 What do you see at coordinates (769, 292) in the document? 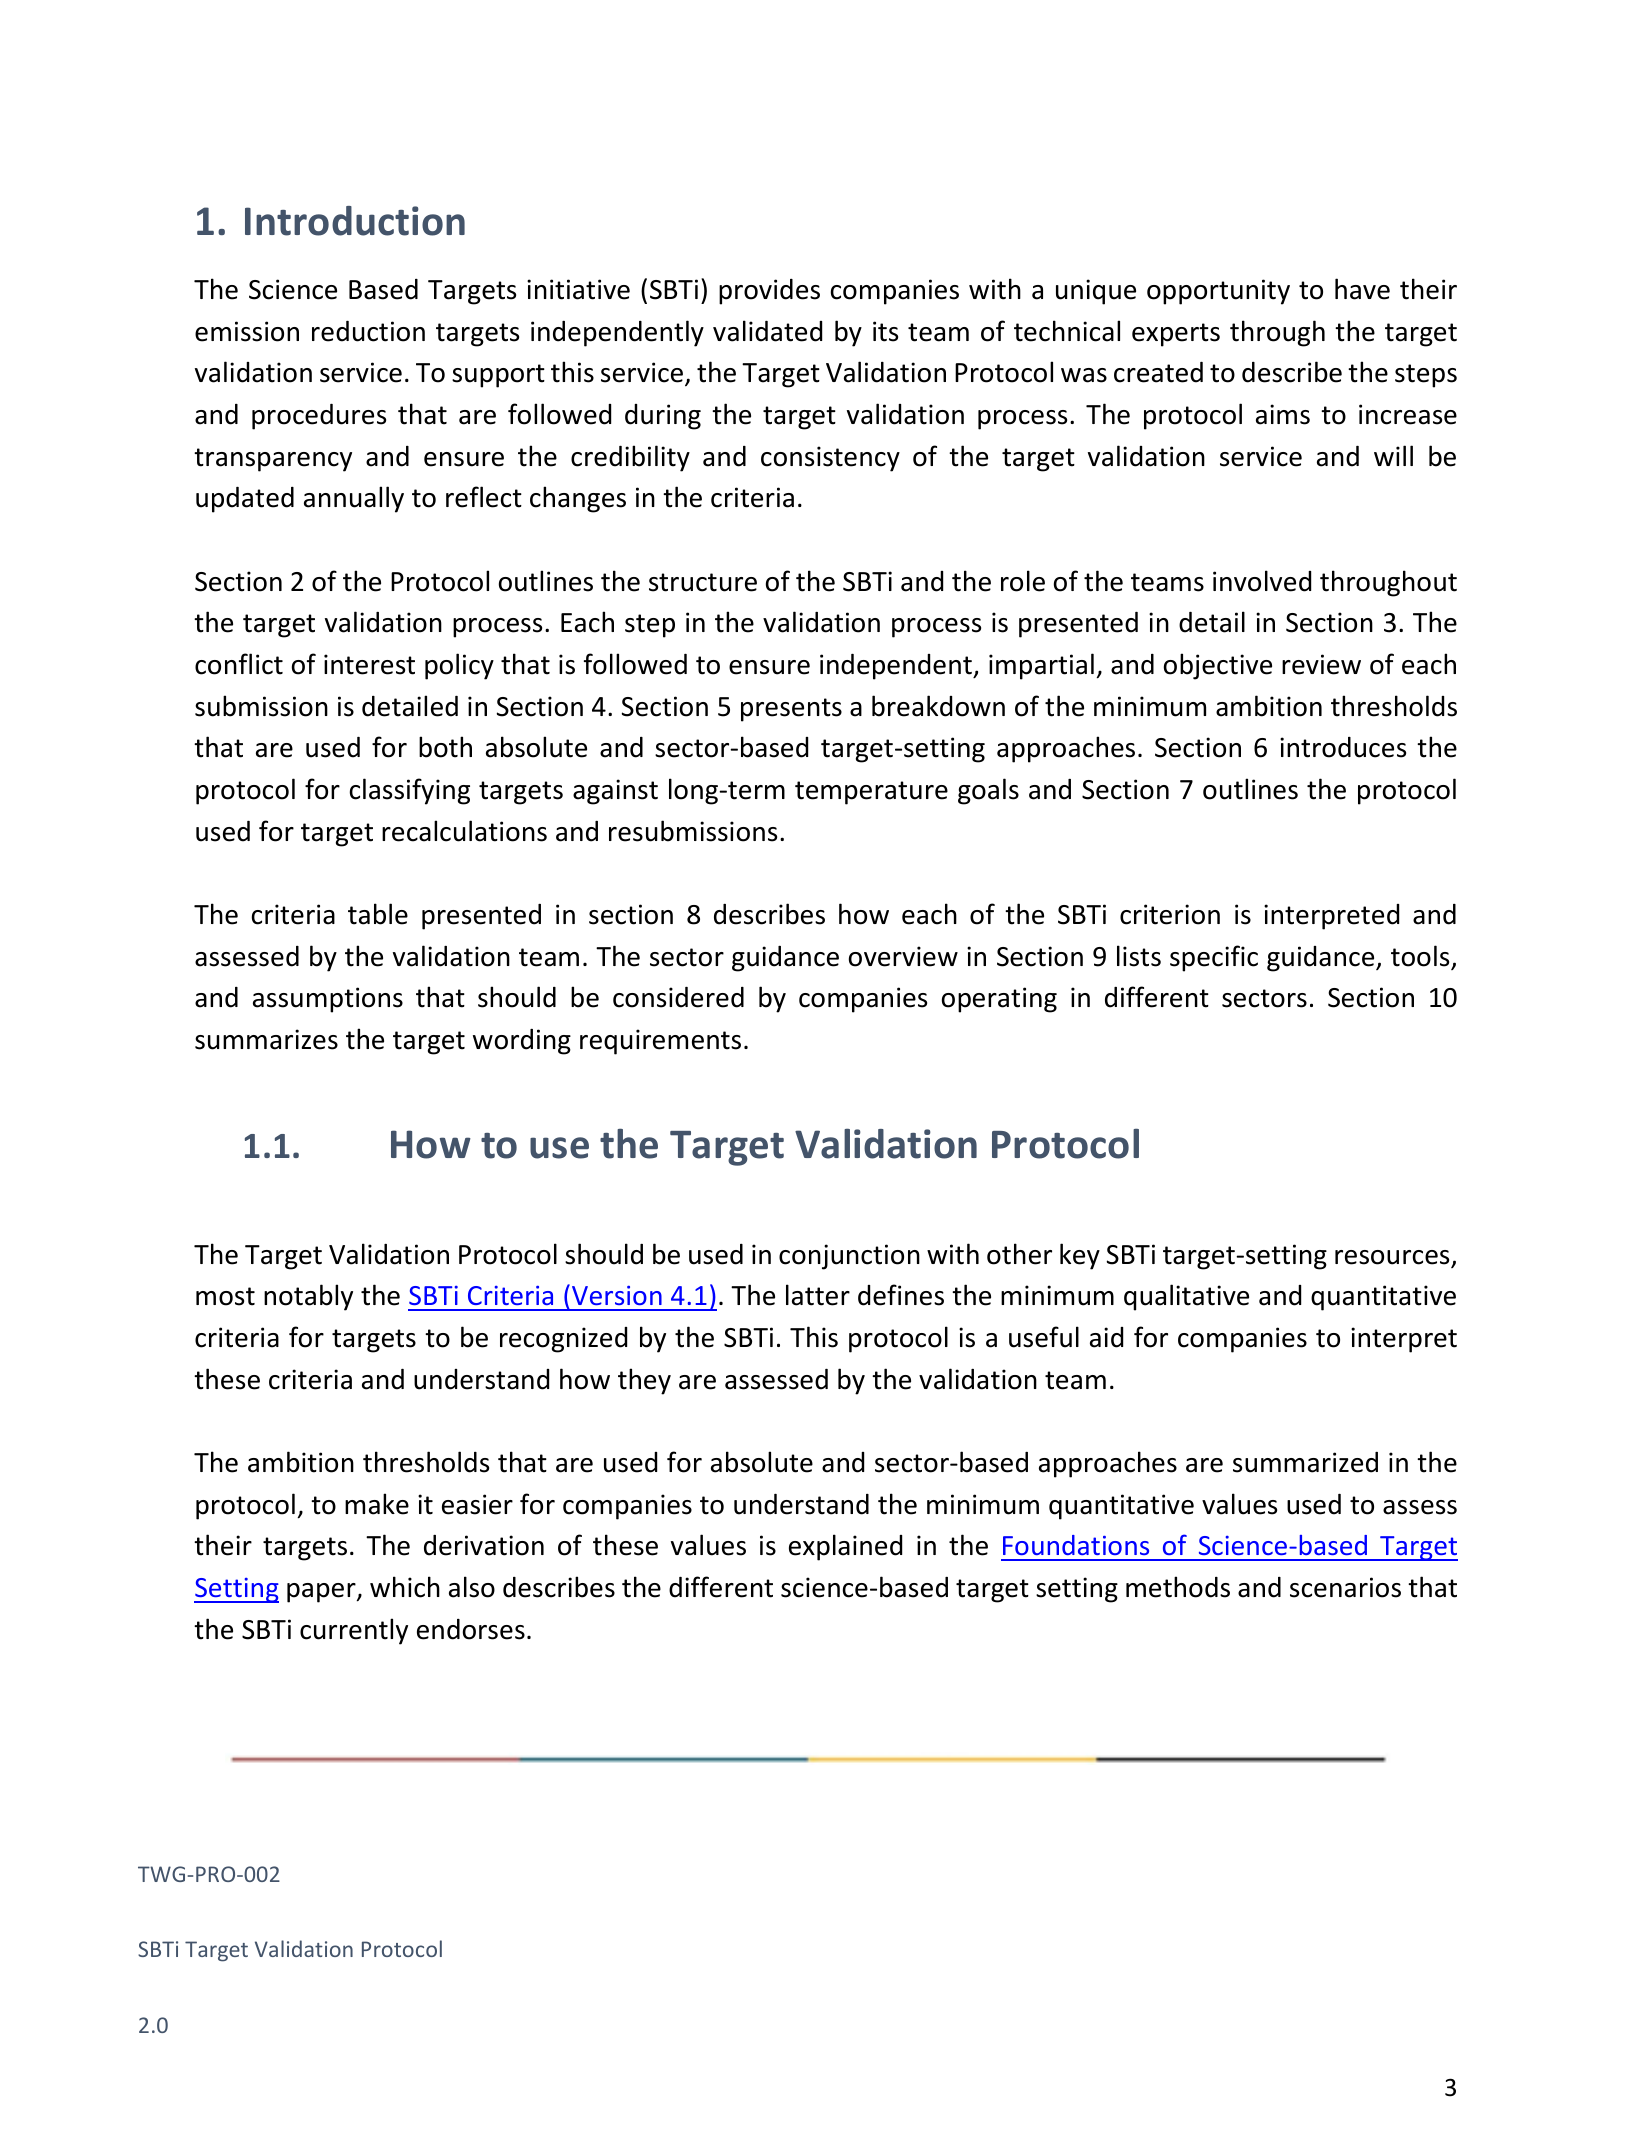
I see `provides` at bounding box center [769, 292].
